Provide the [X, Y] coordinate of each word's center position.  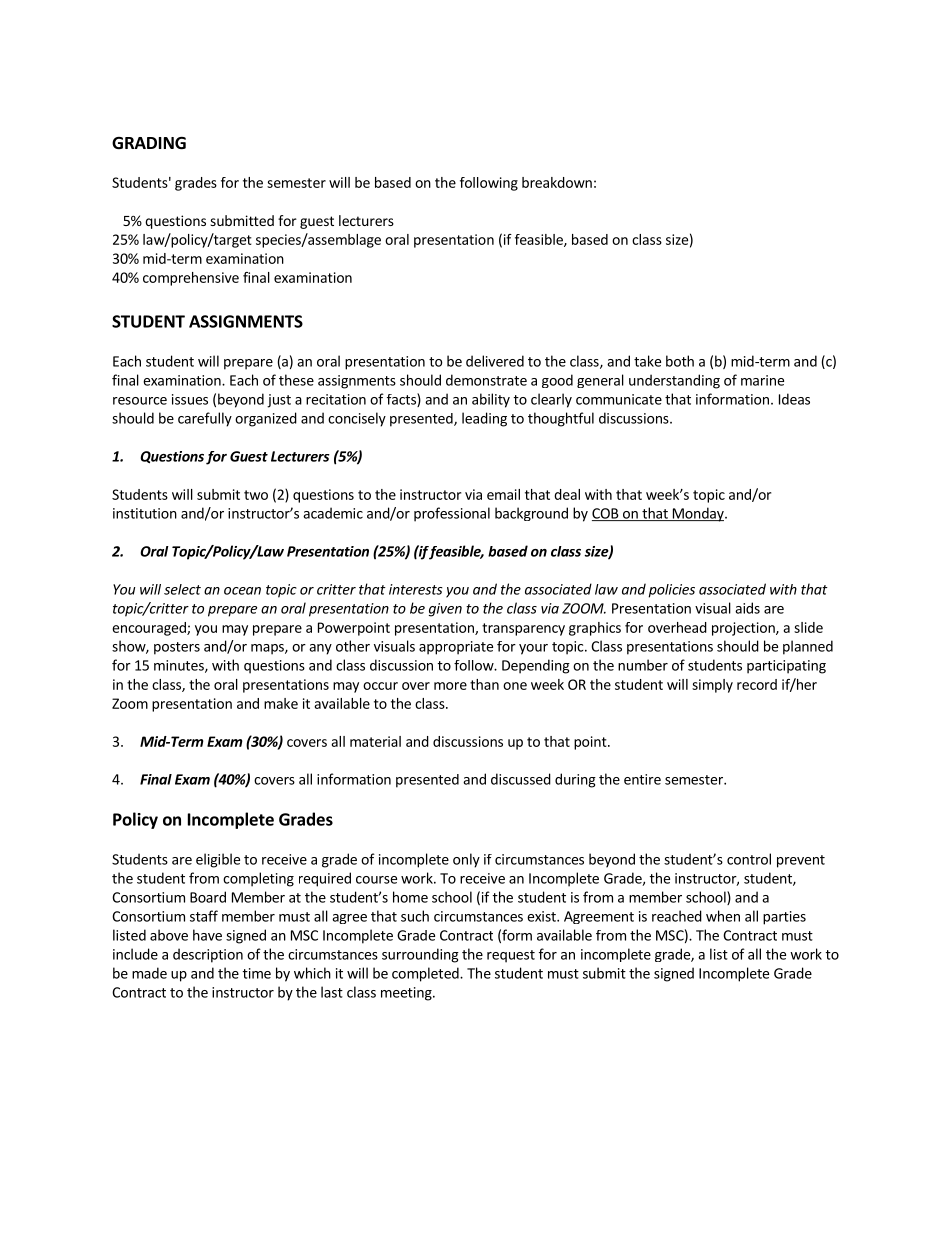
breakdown [557, 182]
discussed [521, 779]
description [208, 955]
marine [762, 380]
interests [416, 589]
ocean [242, 591]
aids [747, 608]
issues [190, 399]
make [281, 703]
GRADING [149, 143]
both [680, 361]
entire [642, 779]
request [511, 956]
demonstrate [486, 380]
